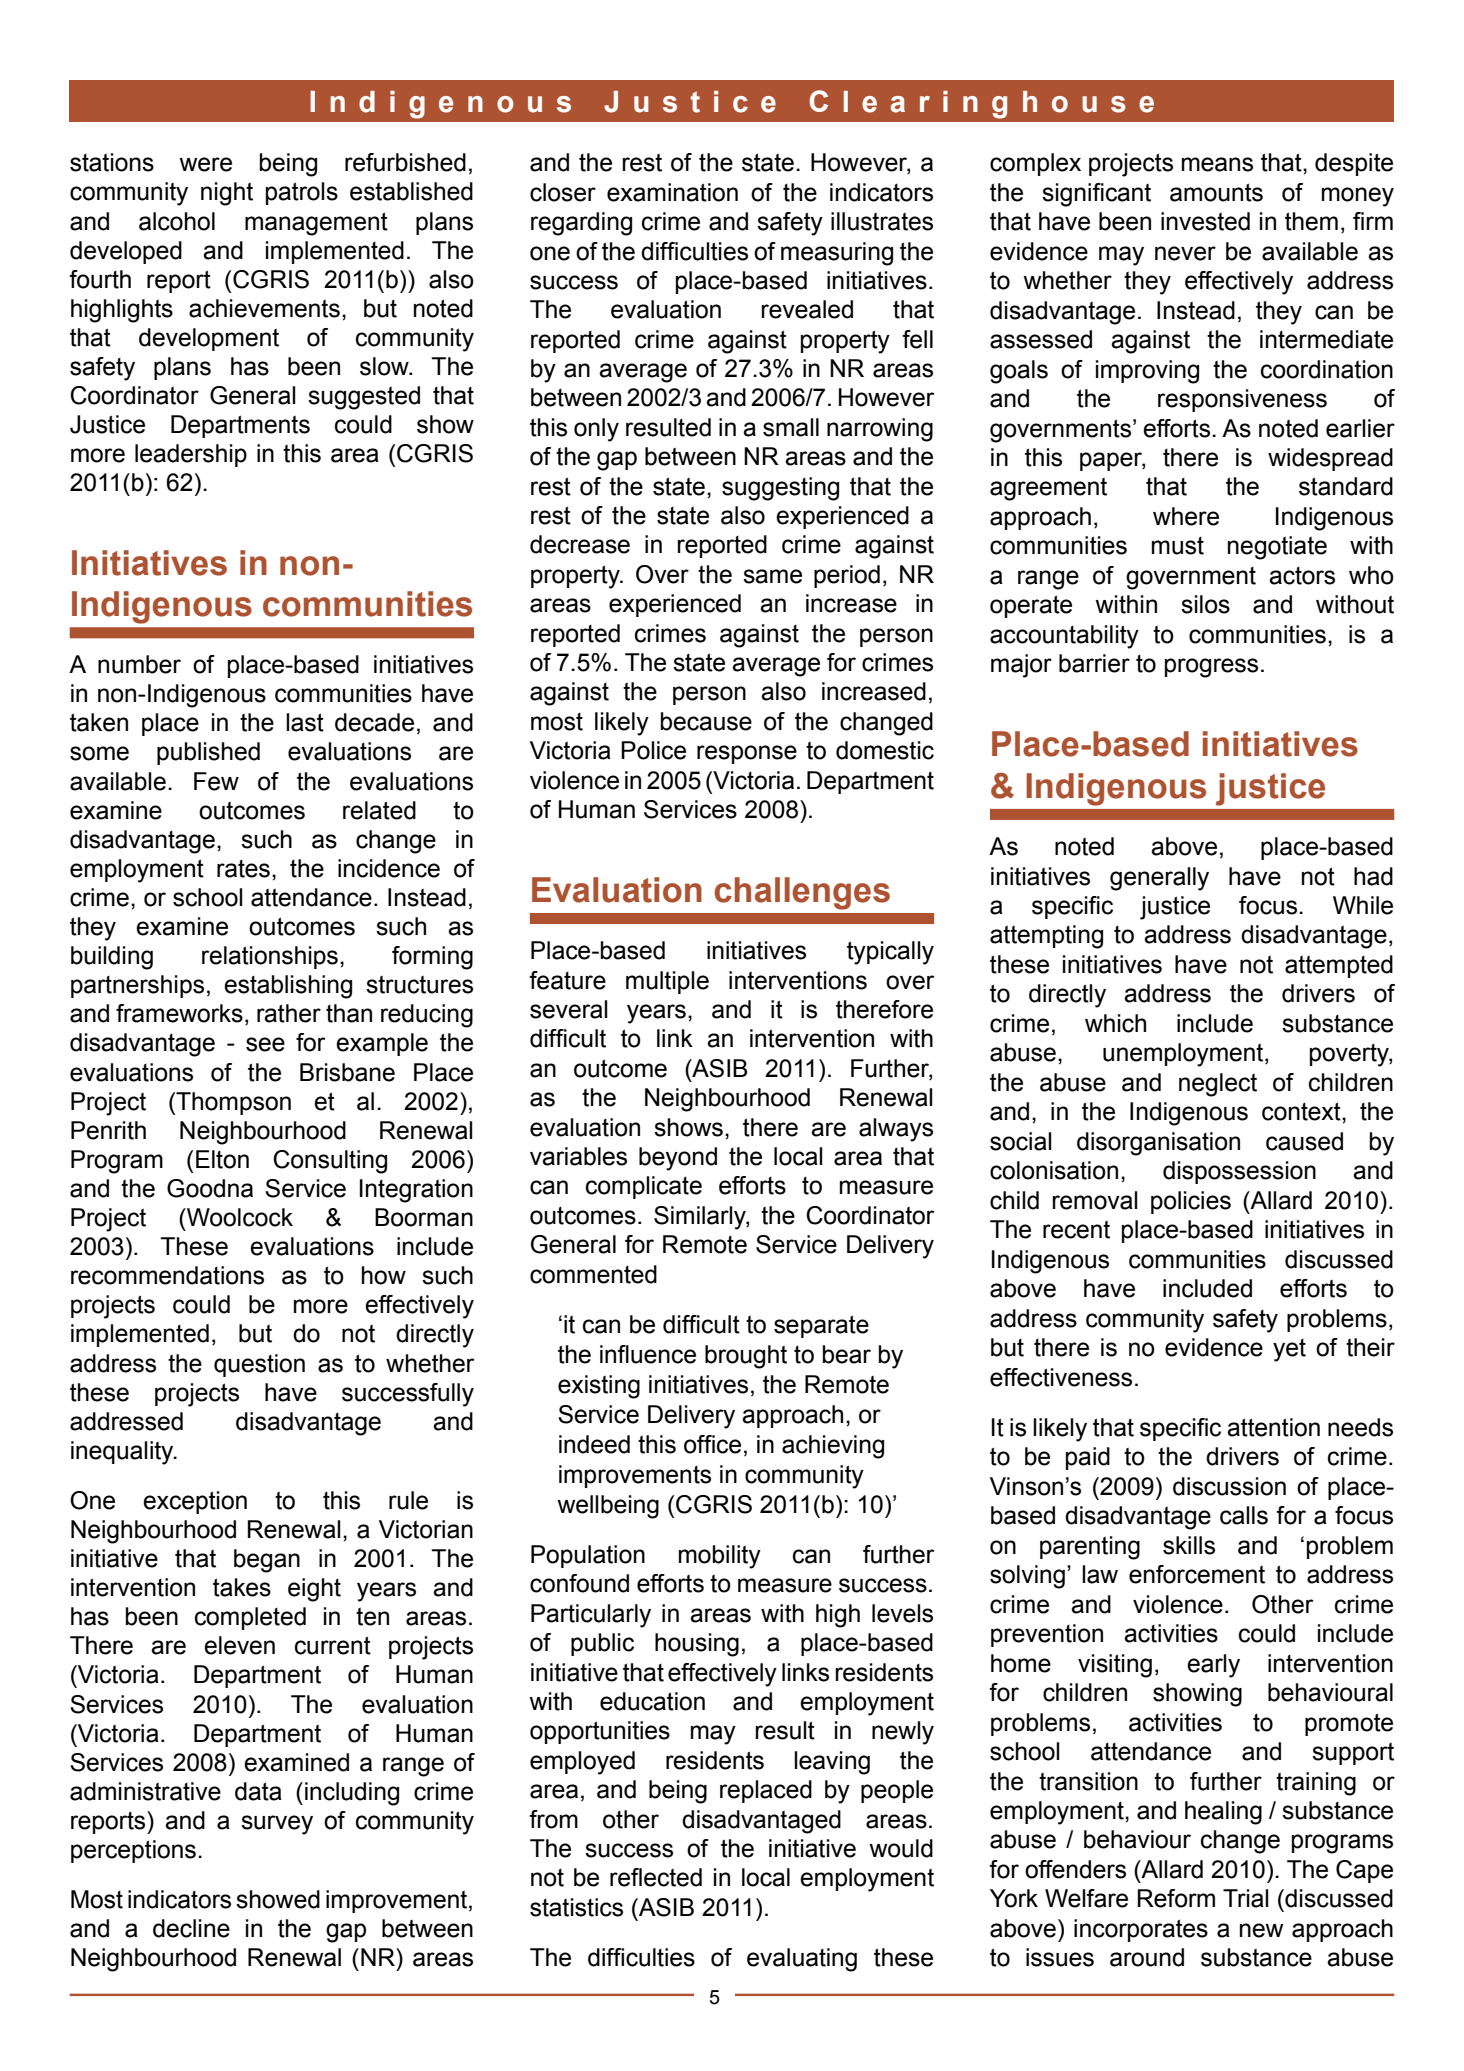  What do you see at coordinates (656, 1877) in the screenshot?
I see `reflected` at bounding box center [656, 1877].
